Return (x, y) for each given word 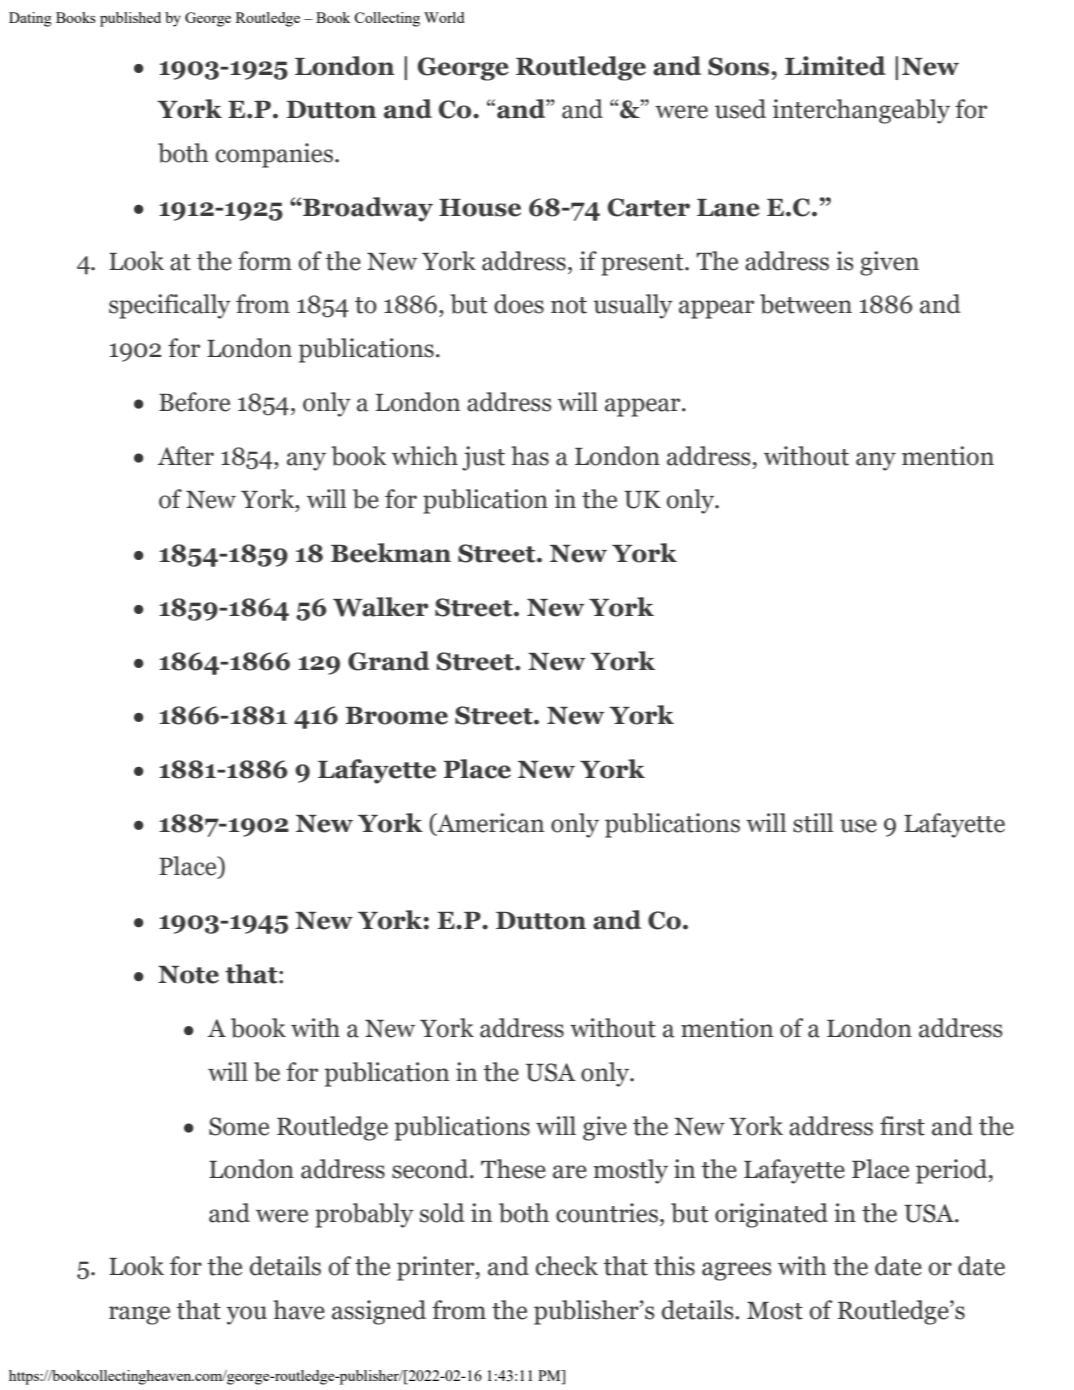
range (139, 1315)
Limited (835, 66)
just (483, 458)
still (813, 823)
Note (188, 975)
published (130, 19)
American (489, 824)
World (444, 17)
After (186, 456)
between (806, 304)
